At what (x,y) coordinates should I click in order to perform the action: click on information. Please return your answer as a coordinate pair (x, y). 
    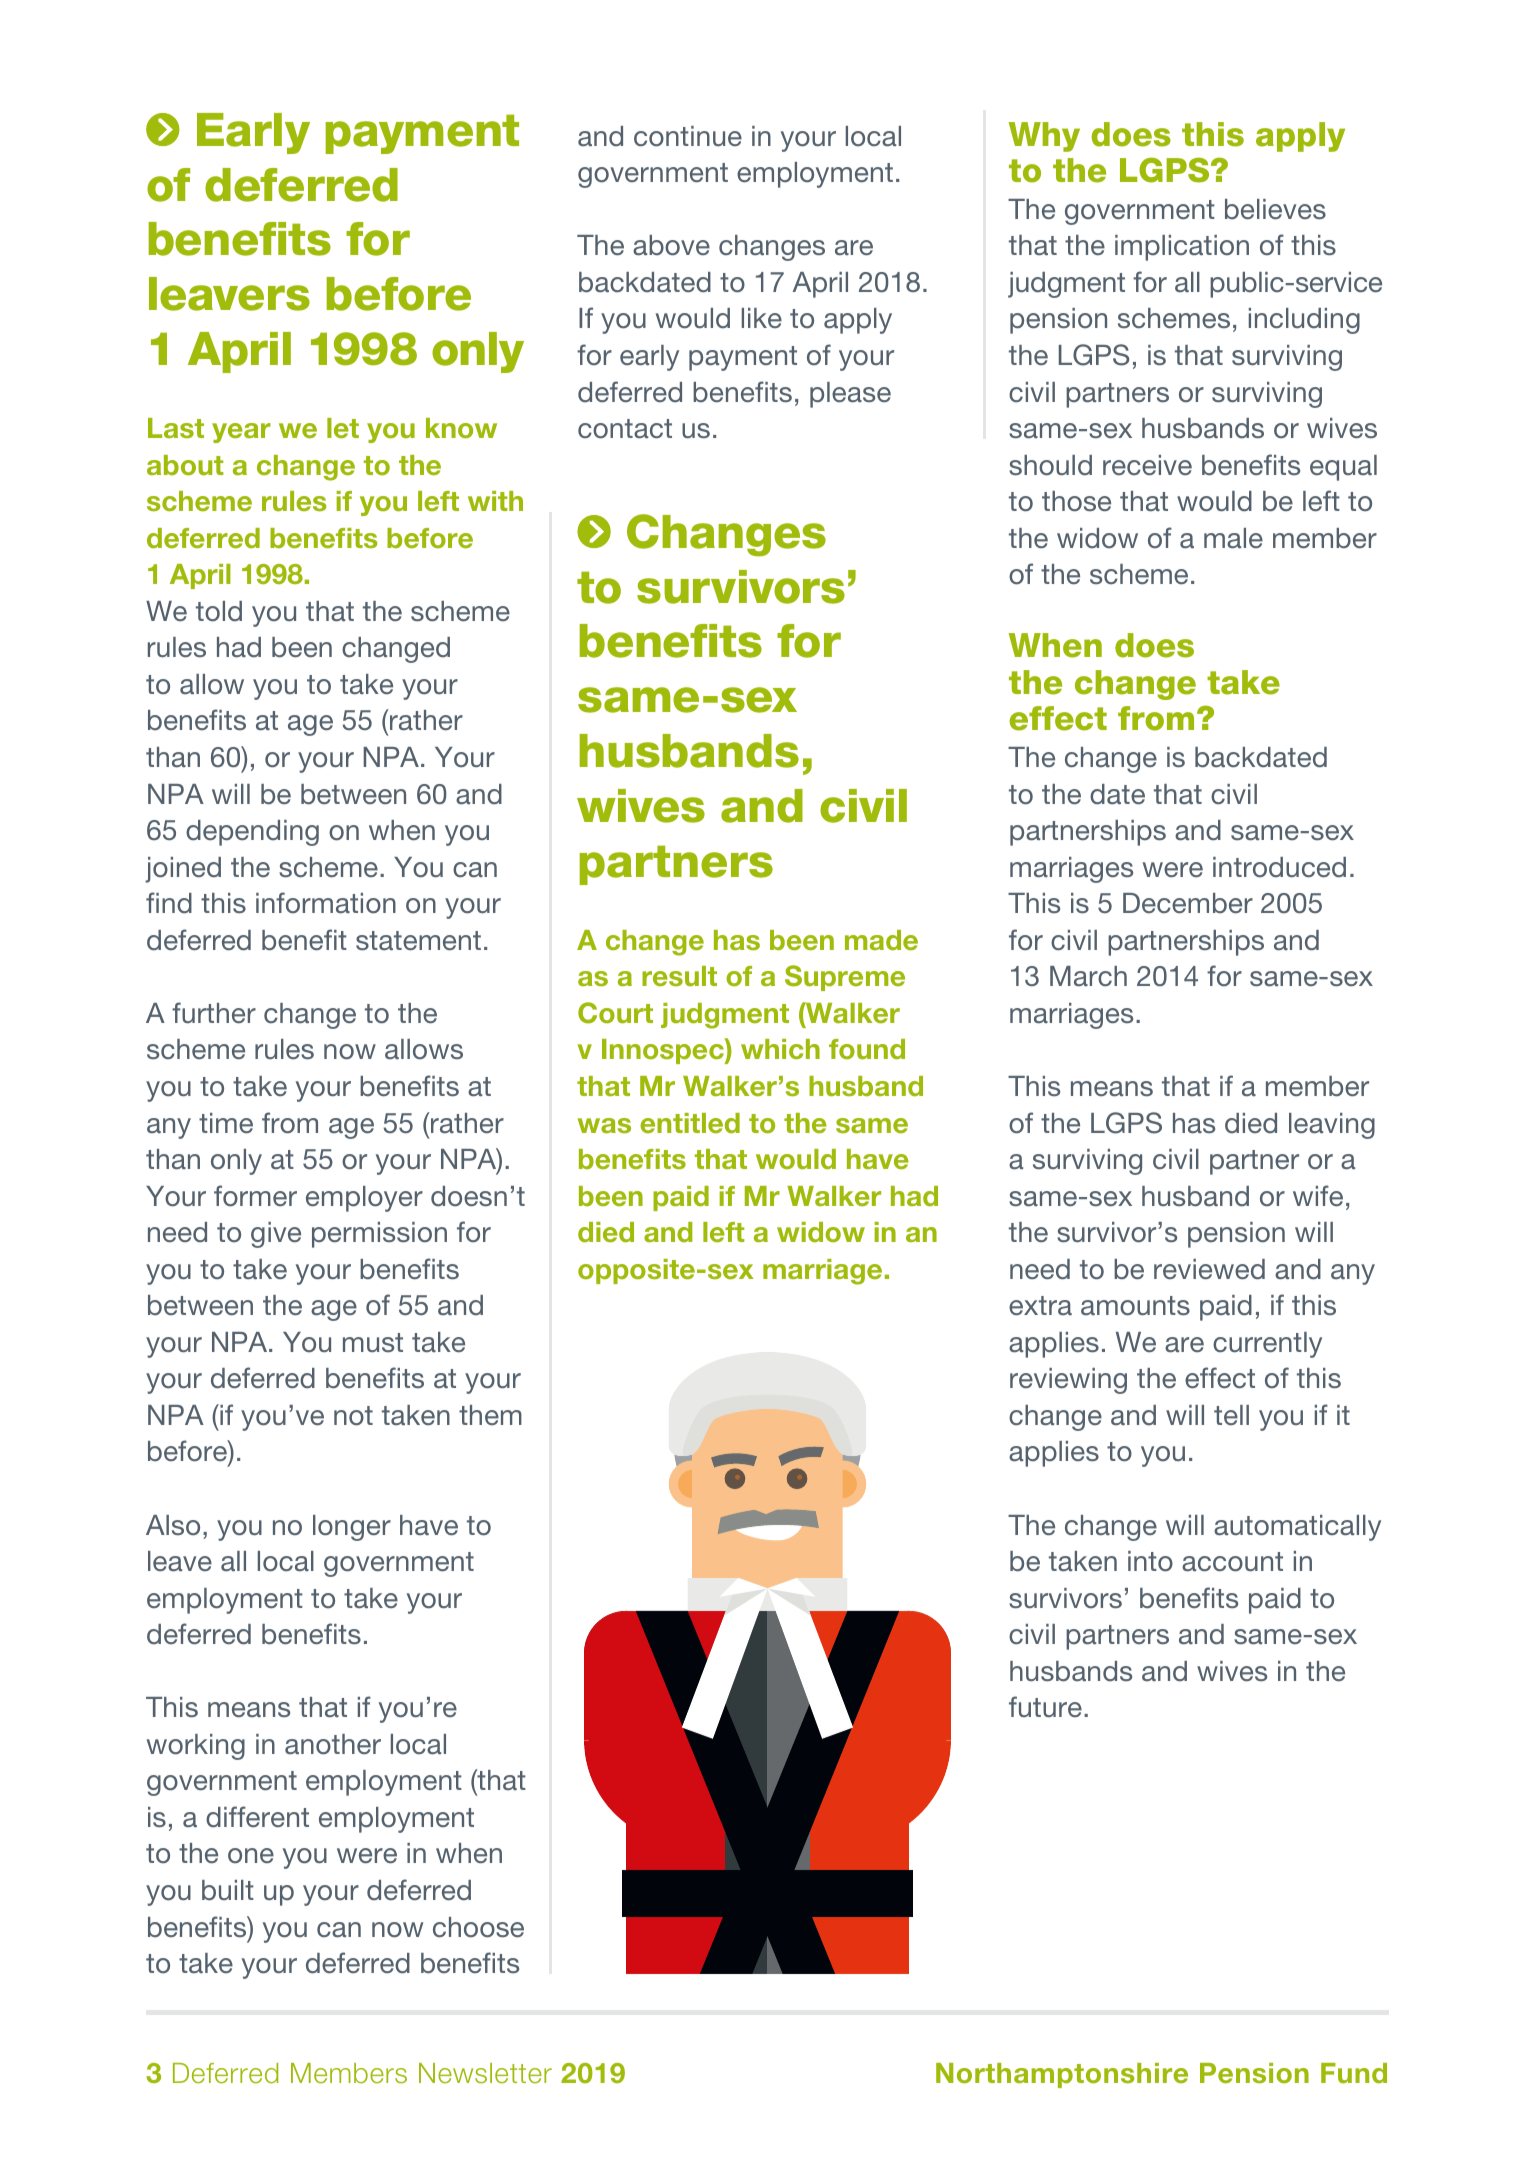
    Looking at the image, I should click on (326, 903).
